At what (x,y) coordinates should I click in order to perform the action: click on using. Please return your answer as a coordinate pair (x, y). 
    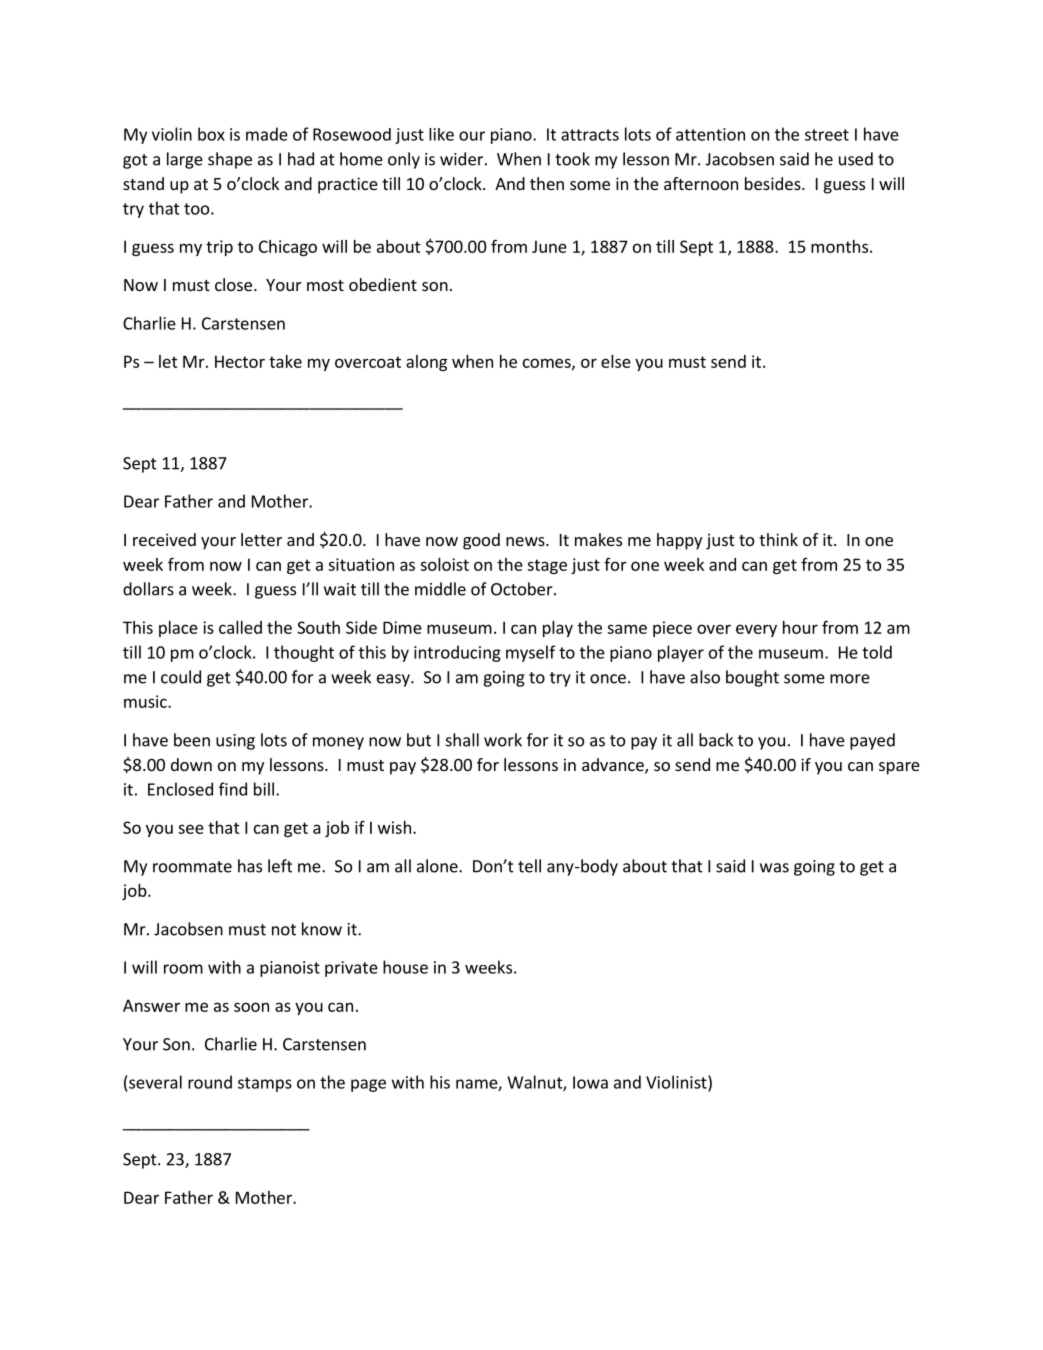
    Looking at the image, I should click on (235, 742).
